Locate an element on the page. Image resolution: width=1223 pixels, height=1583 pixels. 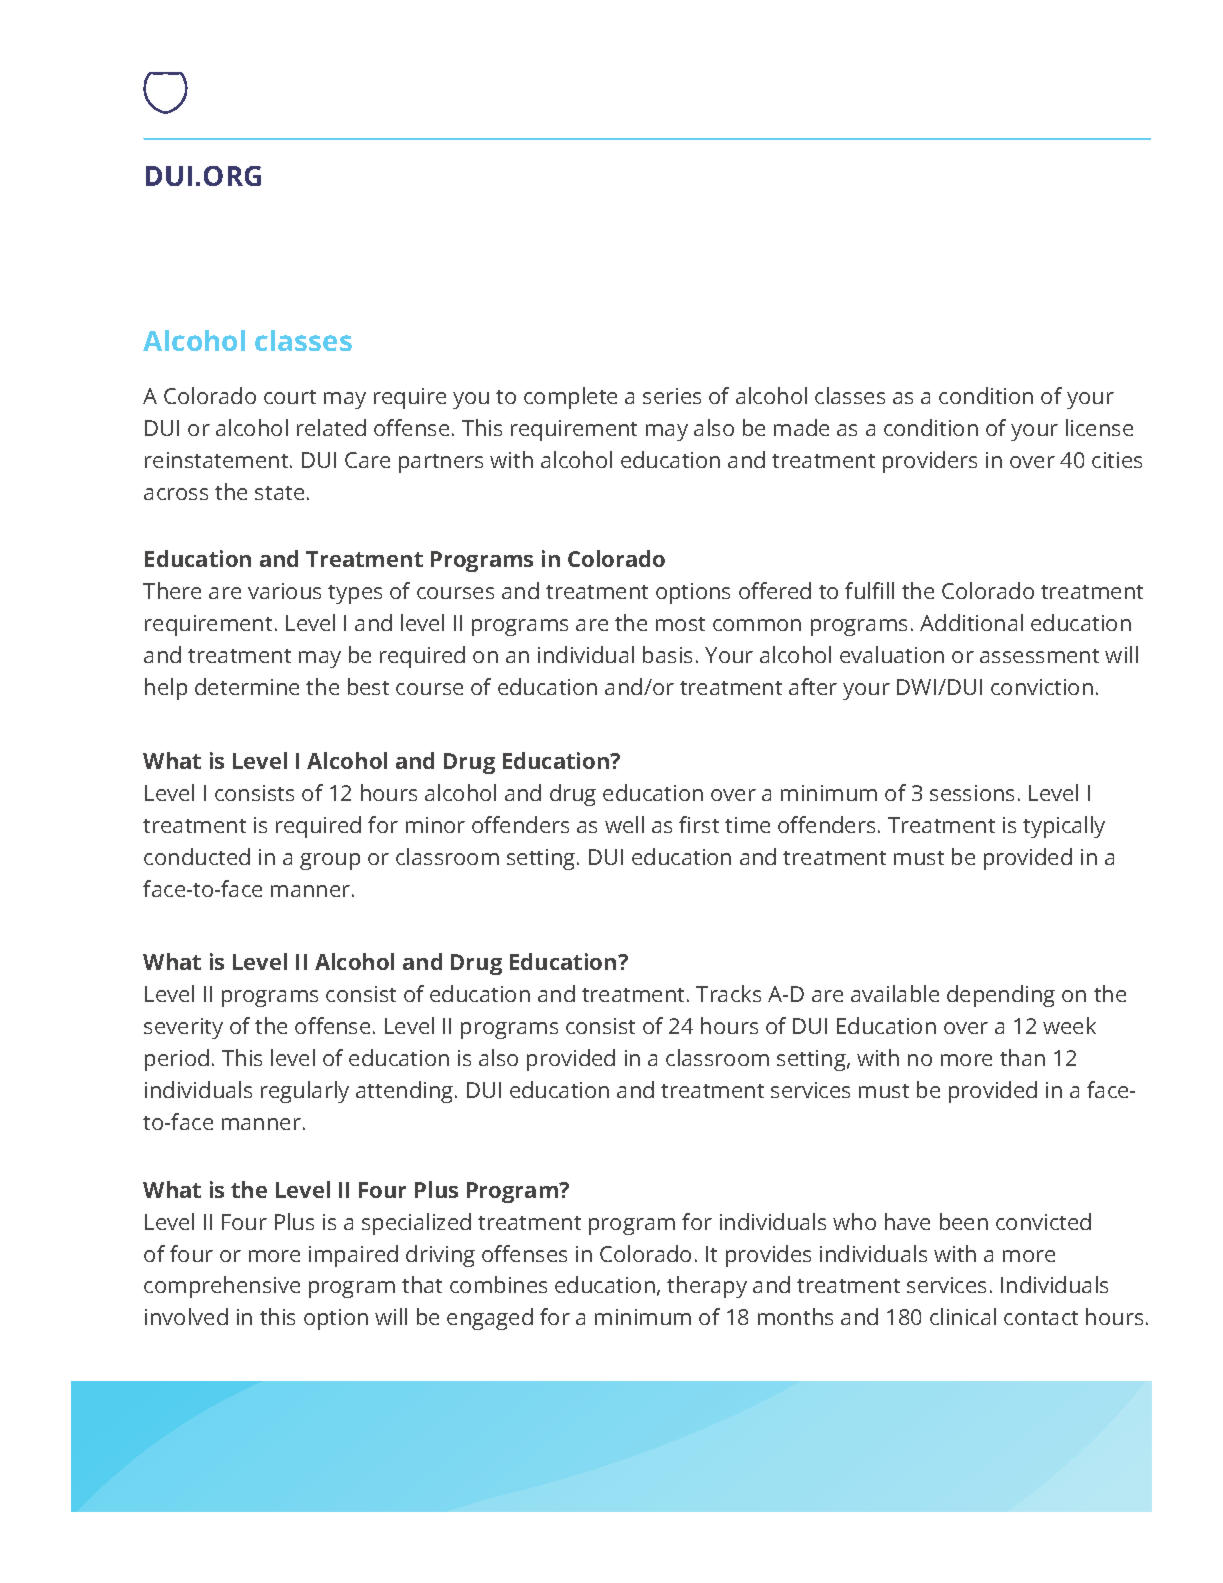
license is located at coordinates (1099, 427).
